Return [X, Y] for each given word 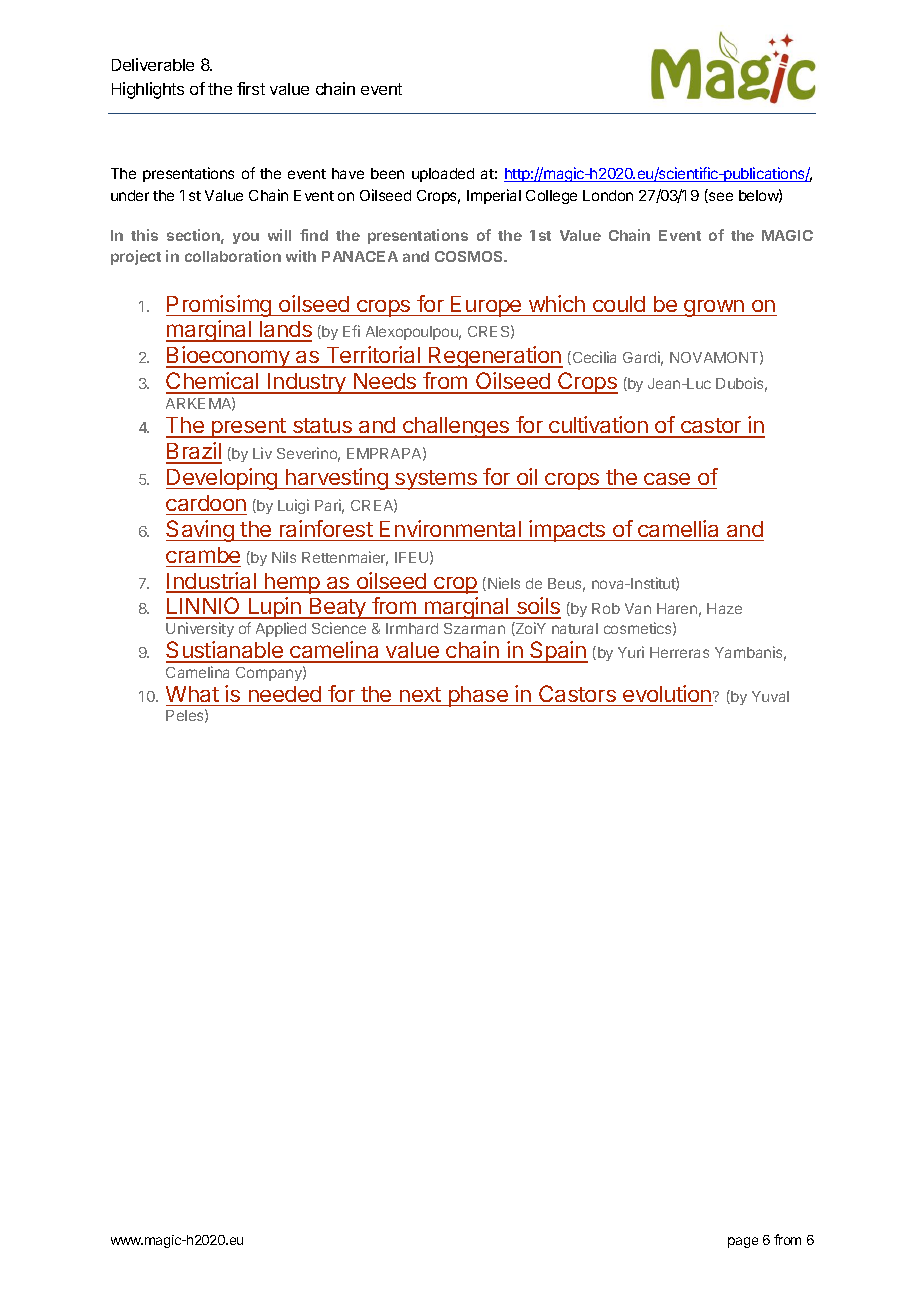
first [251, 88]
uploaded [443, 175]
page [743, 1242]
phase [478, 696]
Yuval [770, 696]
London [608, 195]
